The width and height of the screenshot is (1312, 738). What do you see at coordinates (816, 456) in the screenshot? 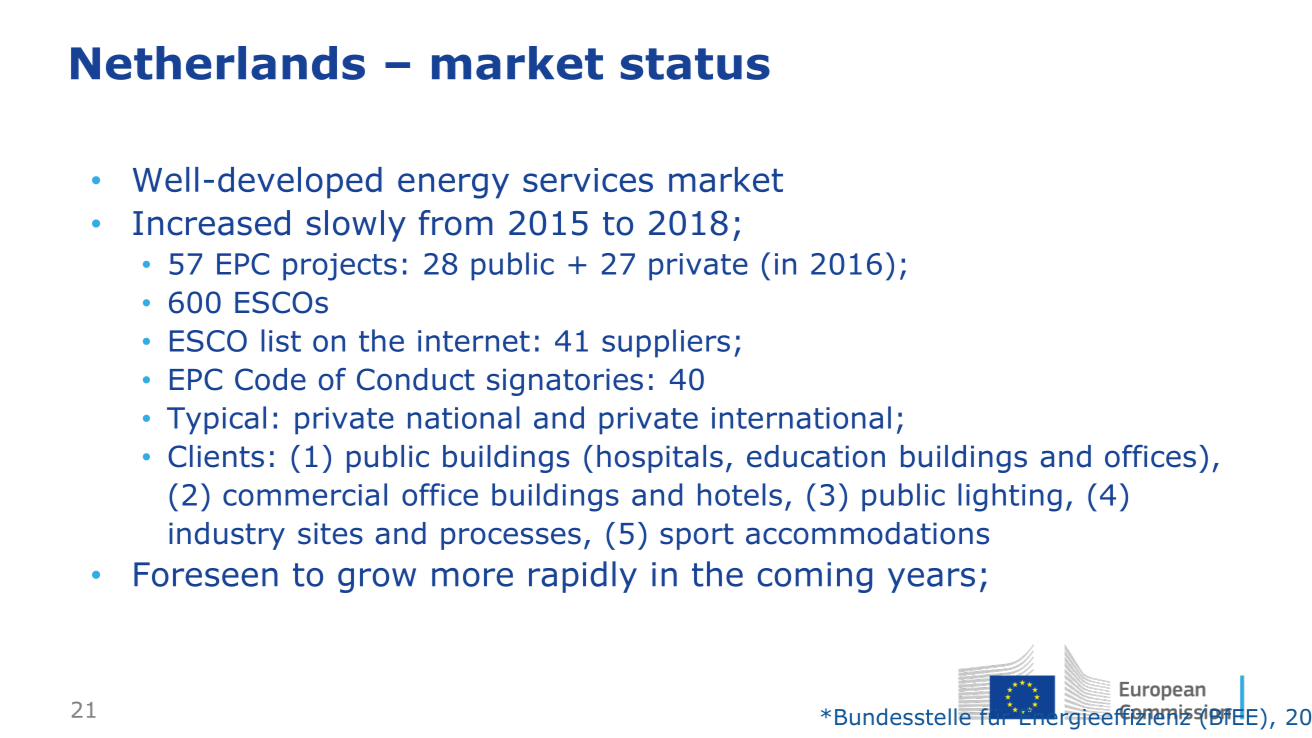
I see `education` at bounding box center [816, 456].
